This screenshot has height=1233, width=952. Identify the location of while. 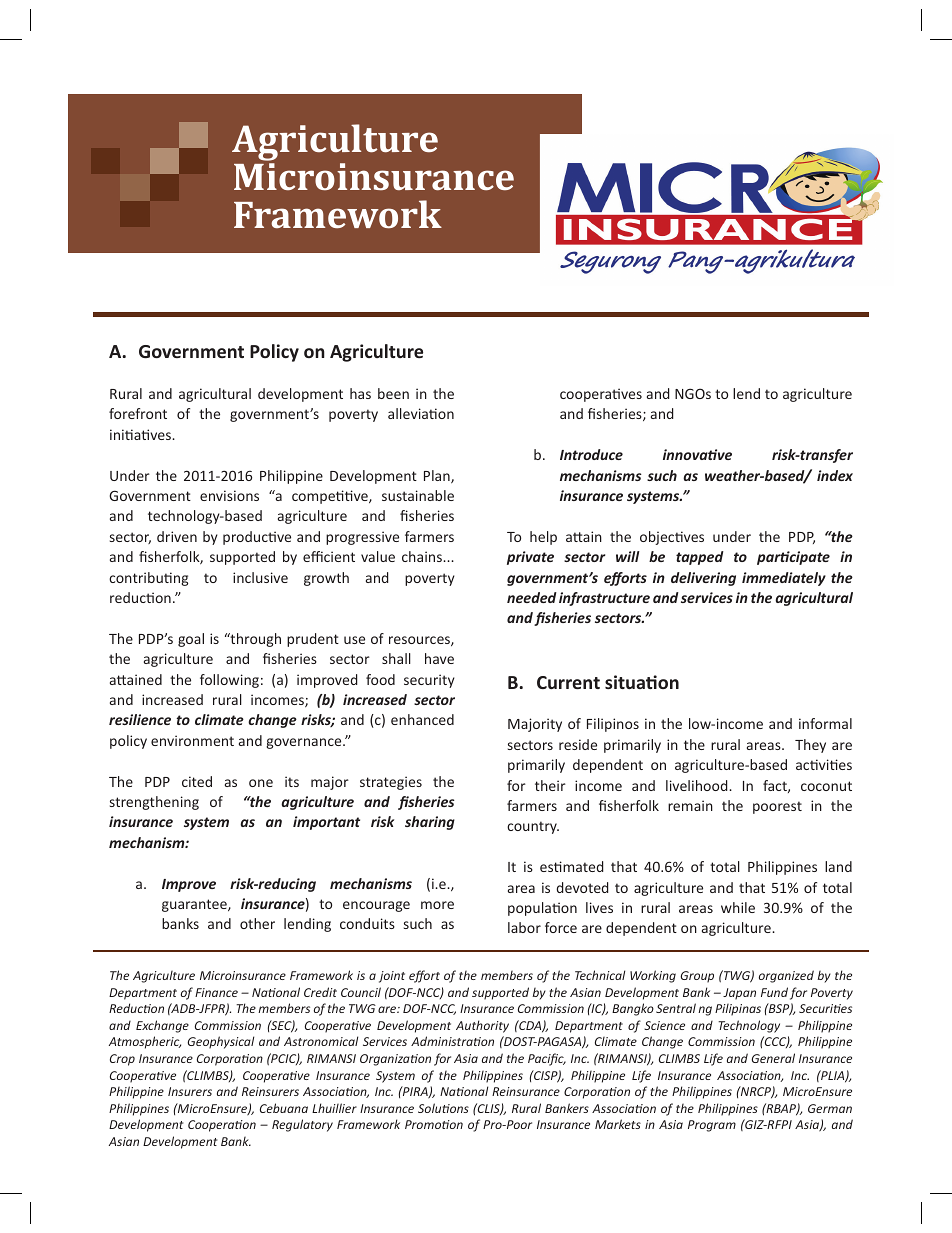
(738, 907).
